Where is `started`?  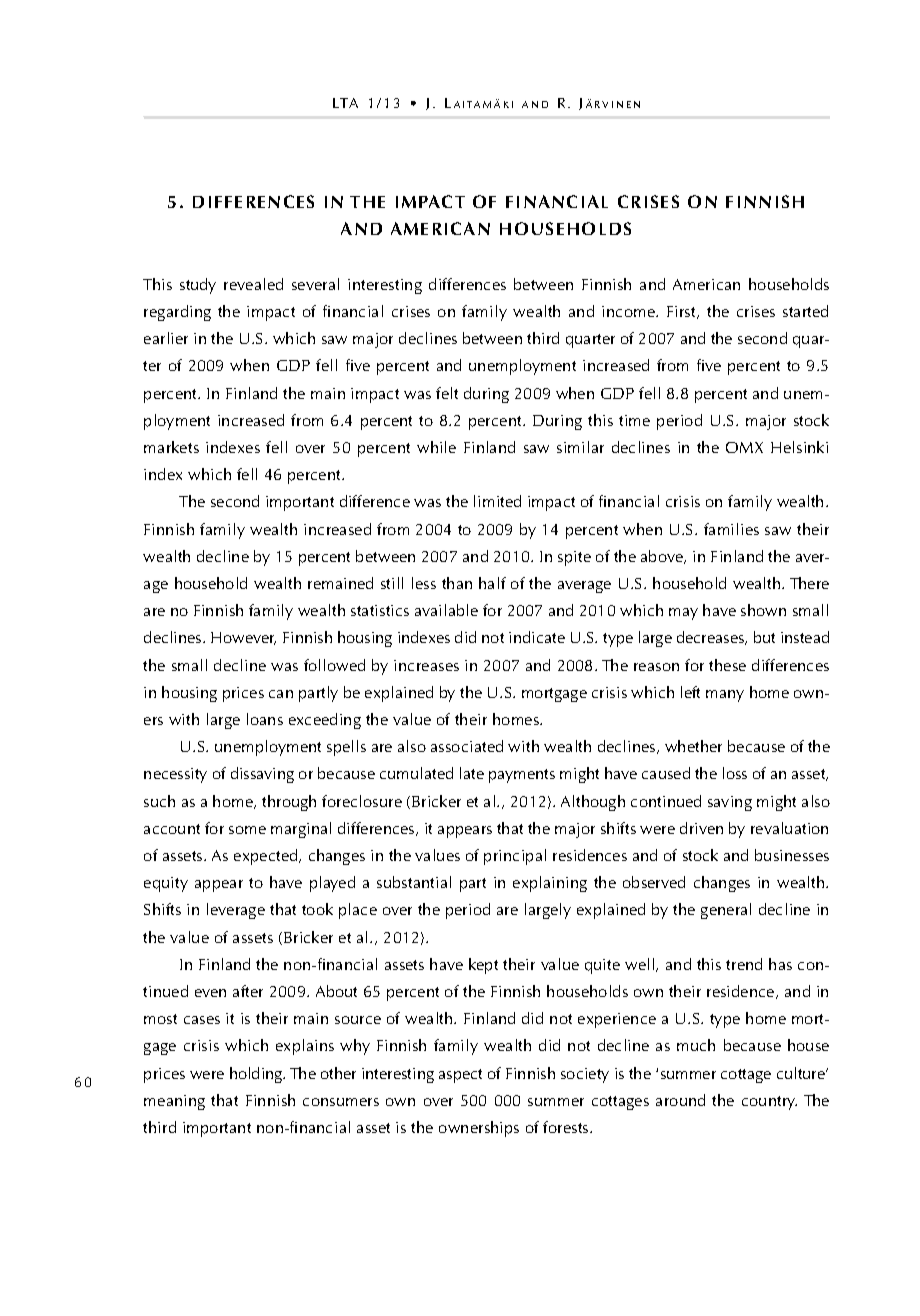
started is located at coordinates (805, 311).
